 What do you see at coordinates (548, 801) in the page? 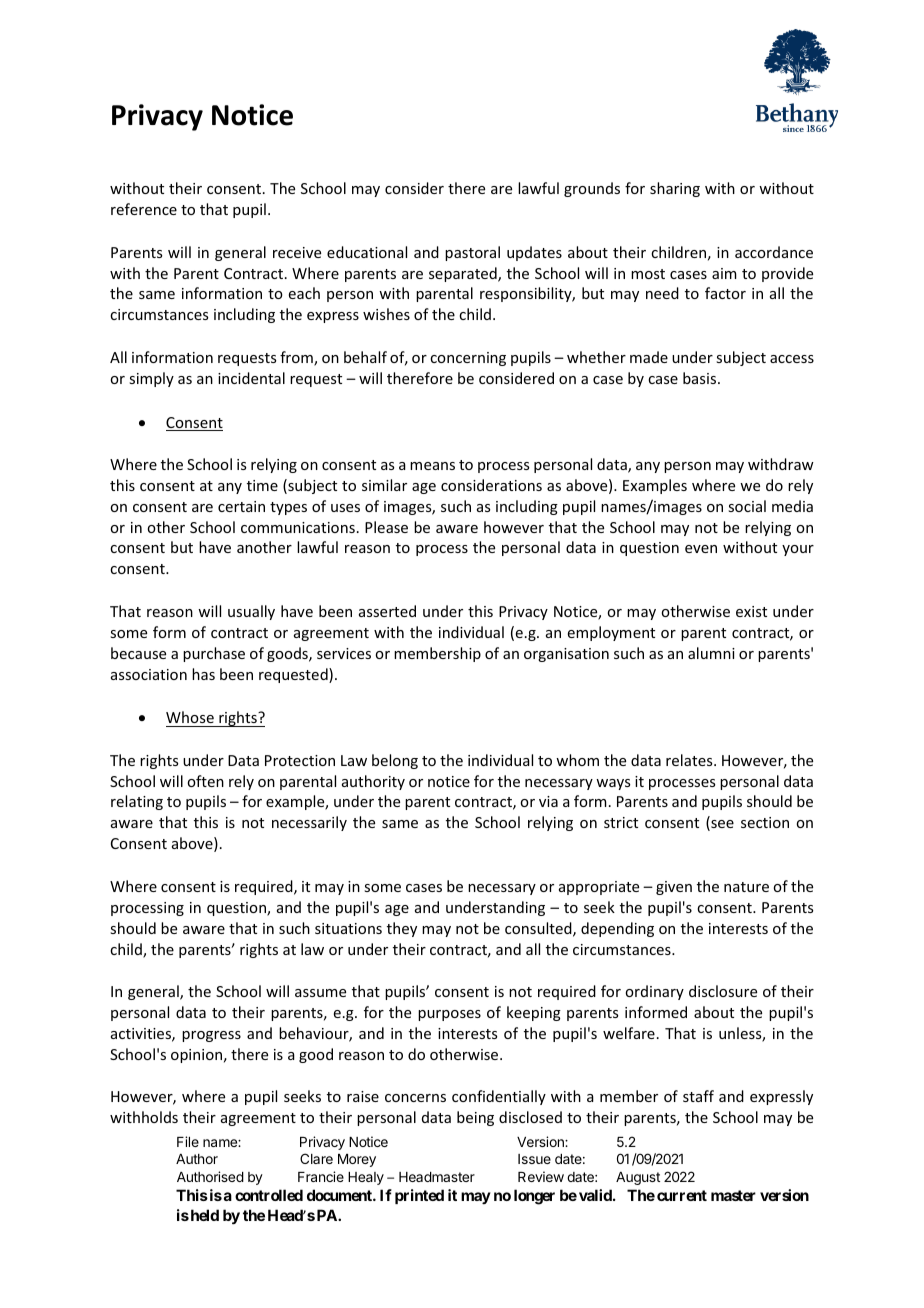
I see `via` at bounding box center [548, 801].
